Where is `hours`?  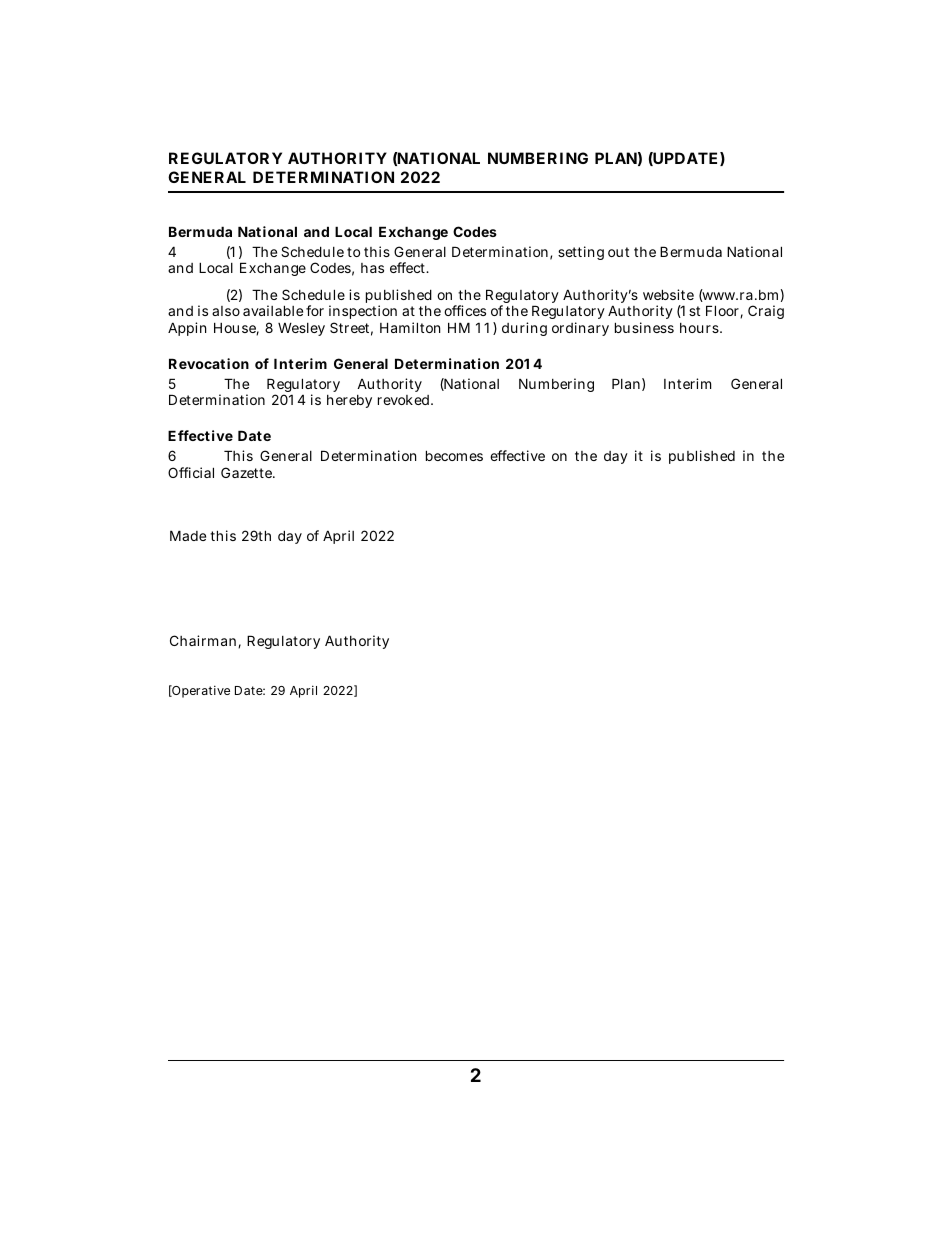 hours is located at coordinates (700, 328).
